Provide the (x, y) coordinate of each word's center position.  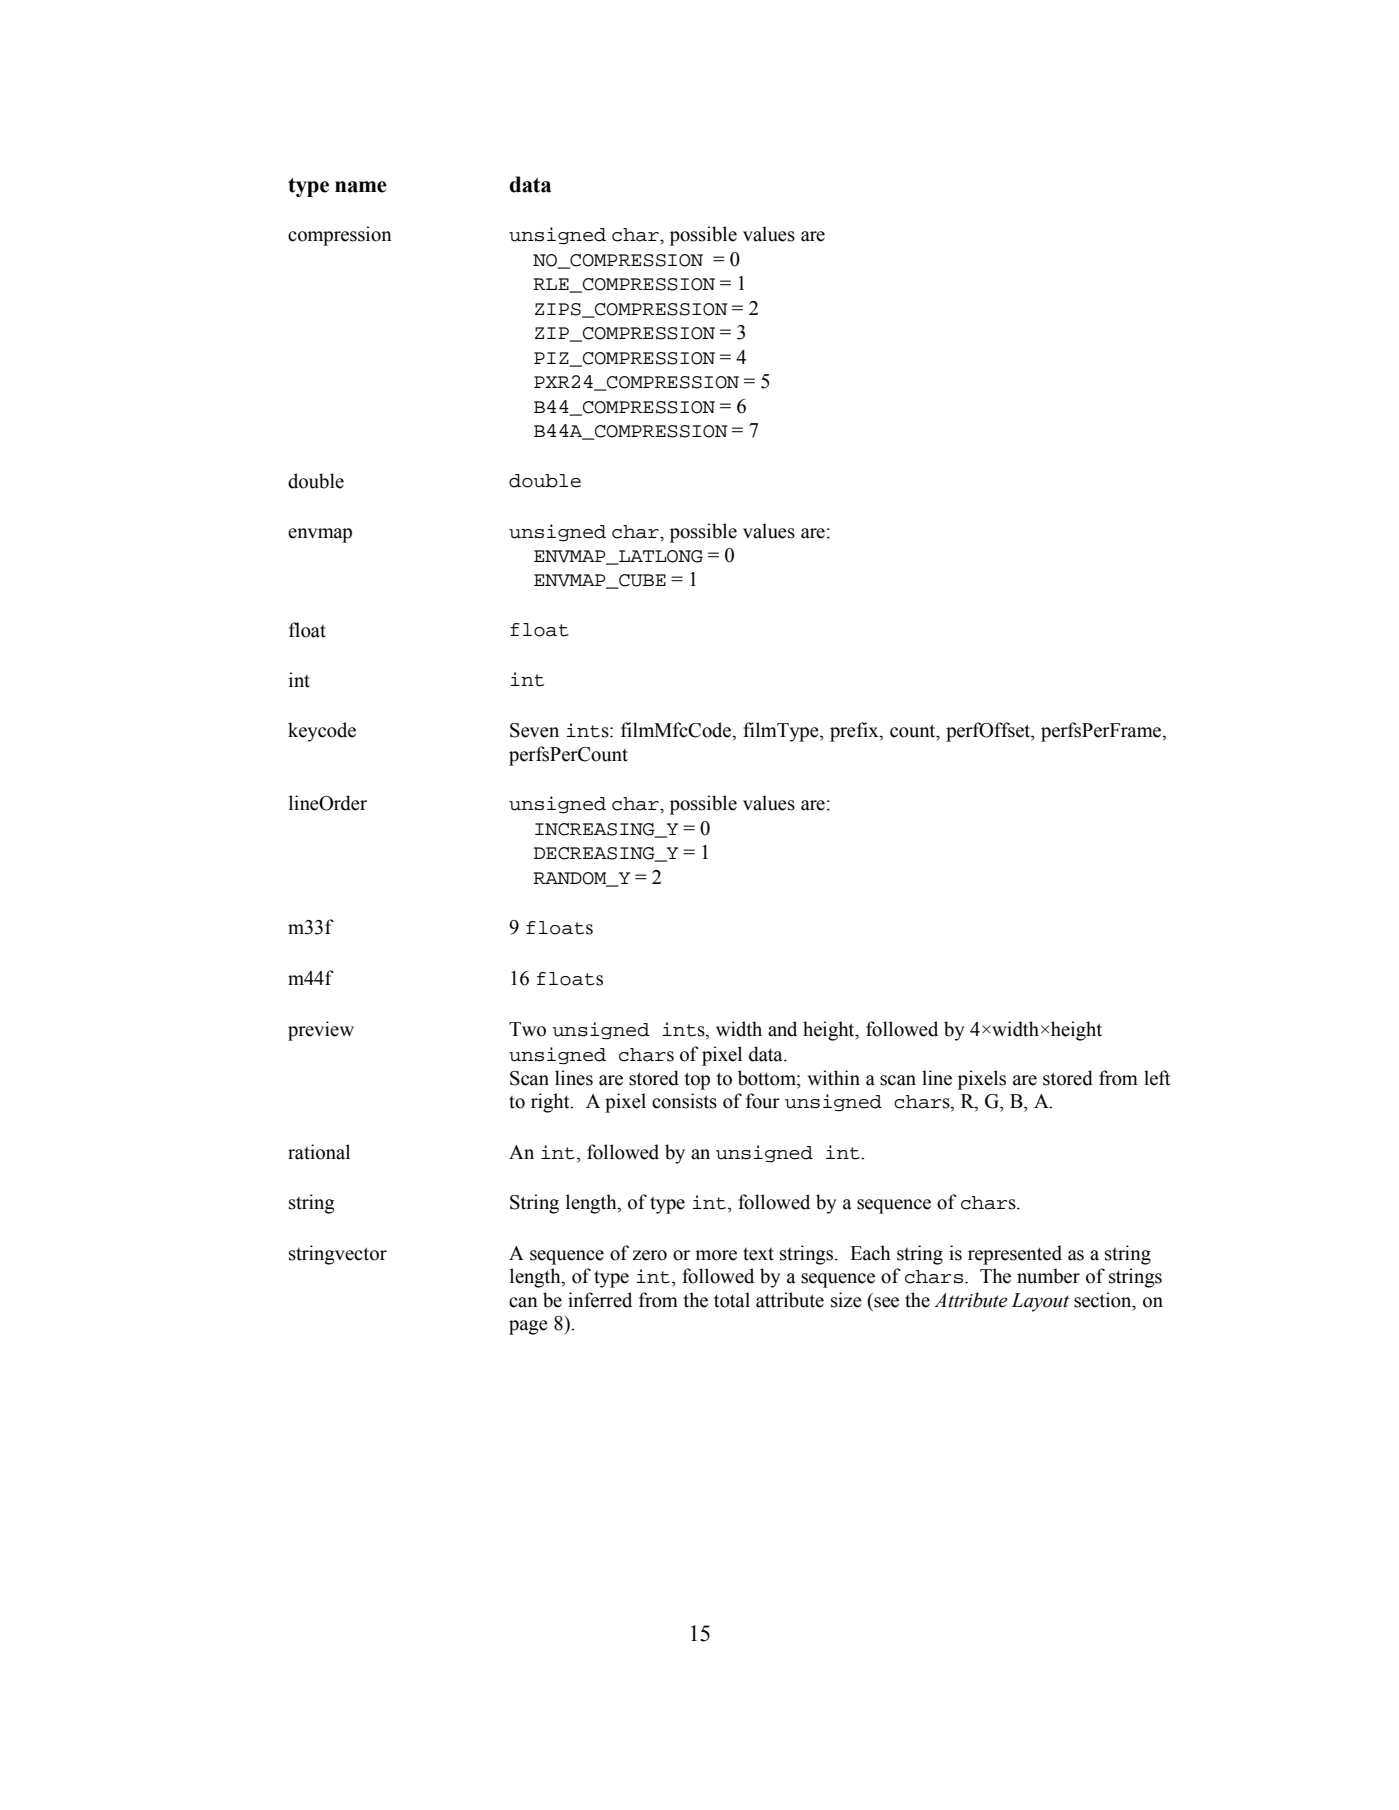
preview (321, 1031)
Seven (534, 730)
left (1157, 1078)
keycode (322, 732)
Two (527, 1029)
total (732, 1300)
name (361, 187)
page (528, 1327)
